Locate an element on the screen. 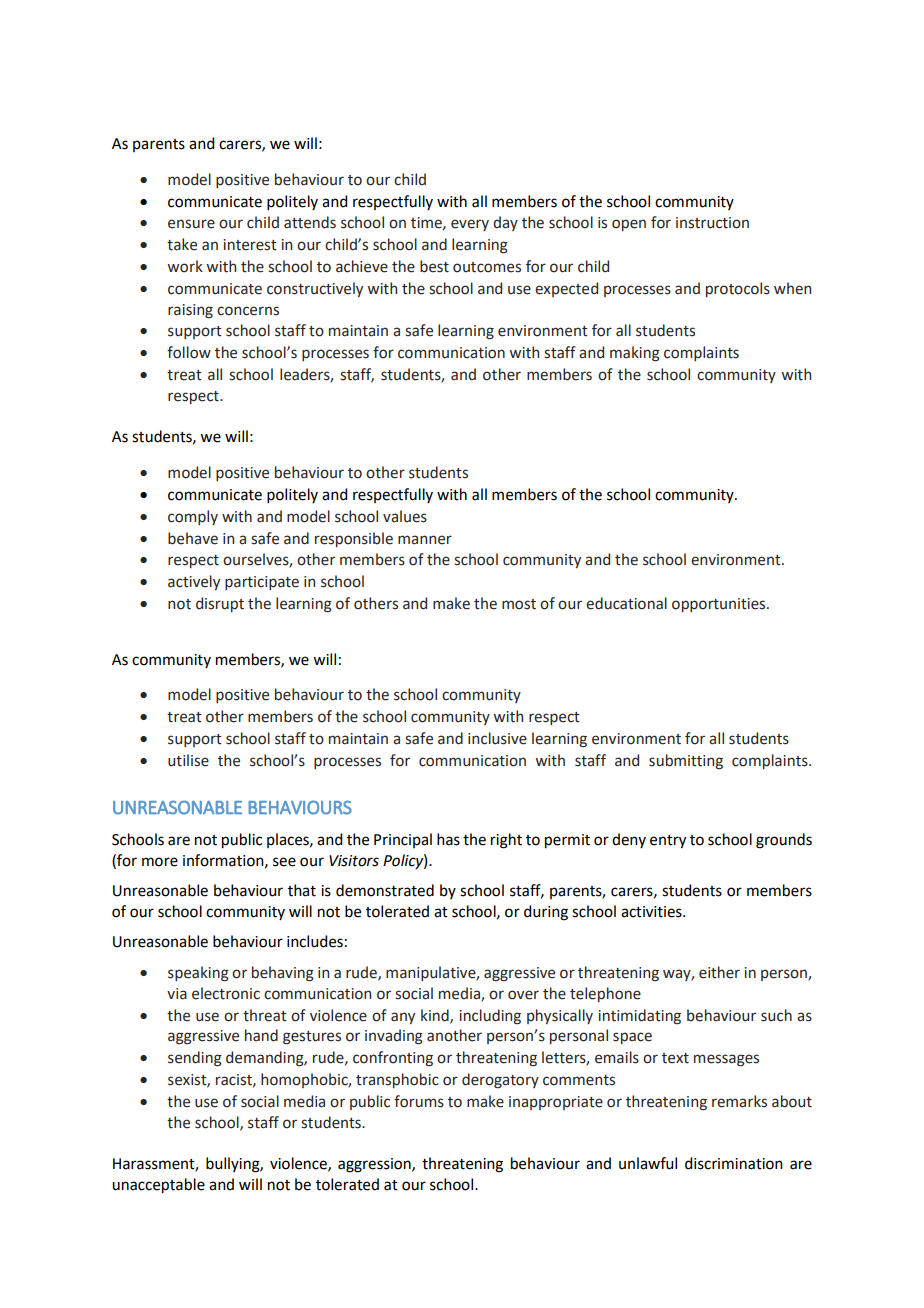 This screenshot has width=924, height=1308. unacceptable is located at coordinates (158, 1186).
